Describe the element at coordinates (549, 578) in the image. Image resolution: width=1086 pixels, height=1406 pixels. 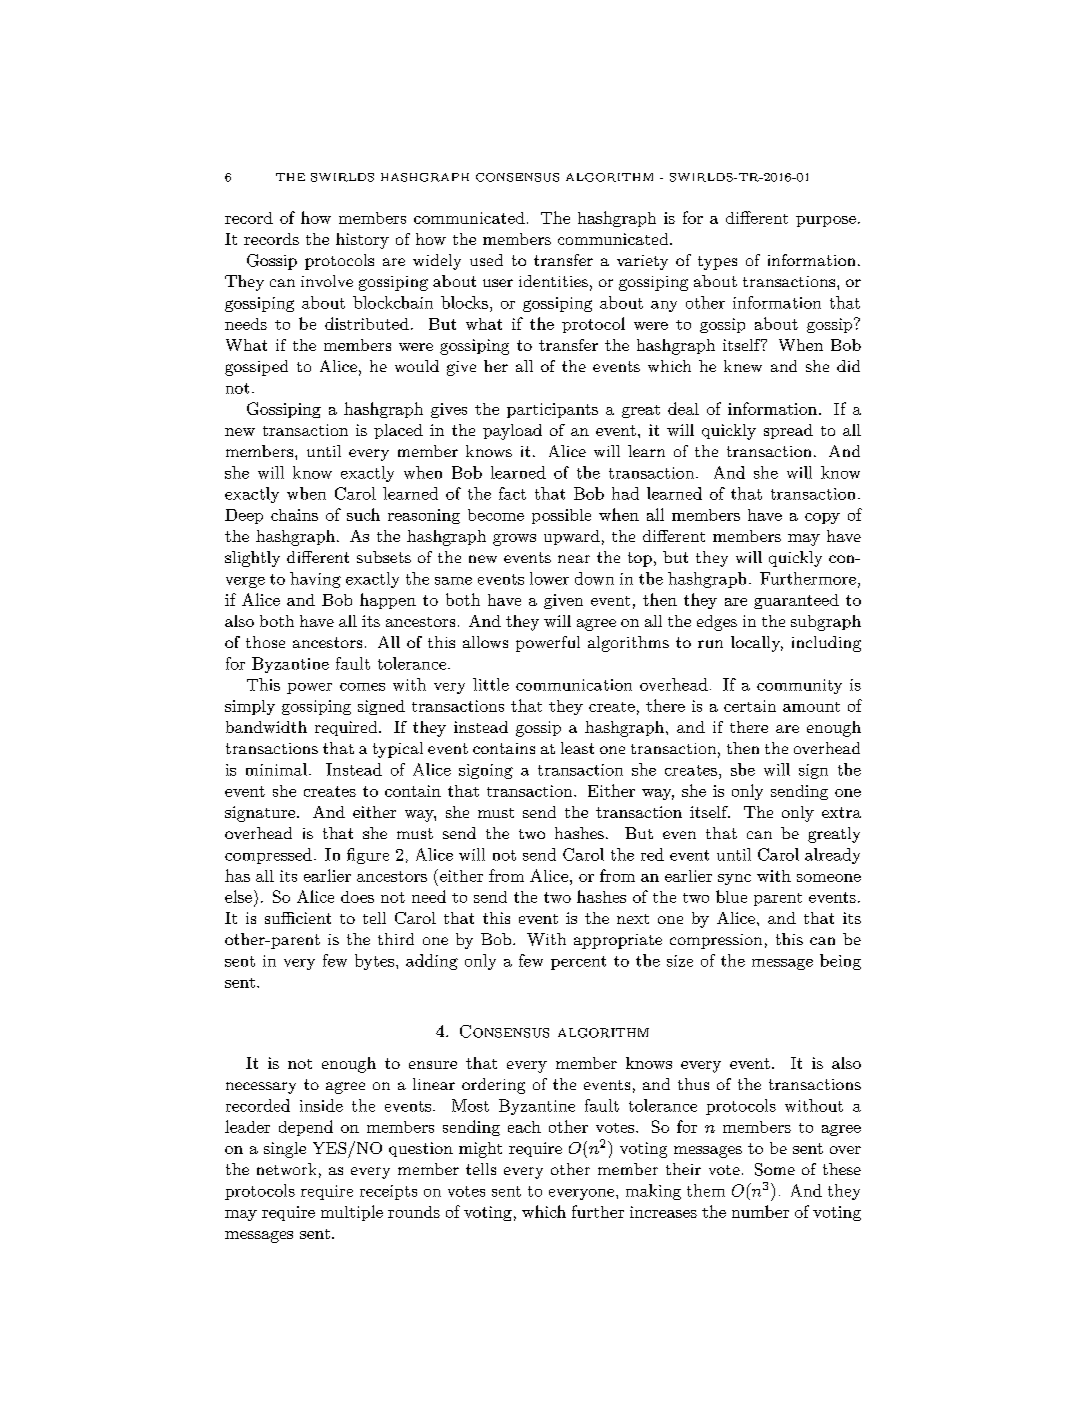
I see `lower` at that location.
